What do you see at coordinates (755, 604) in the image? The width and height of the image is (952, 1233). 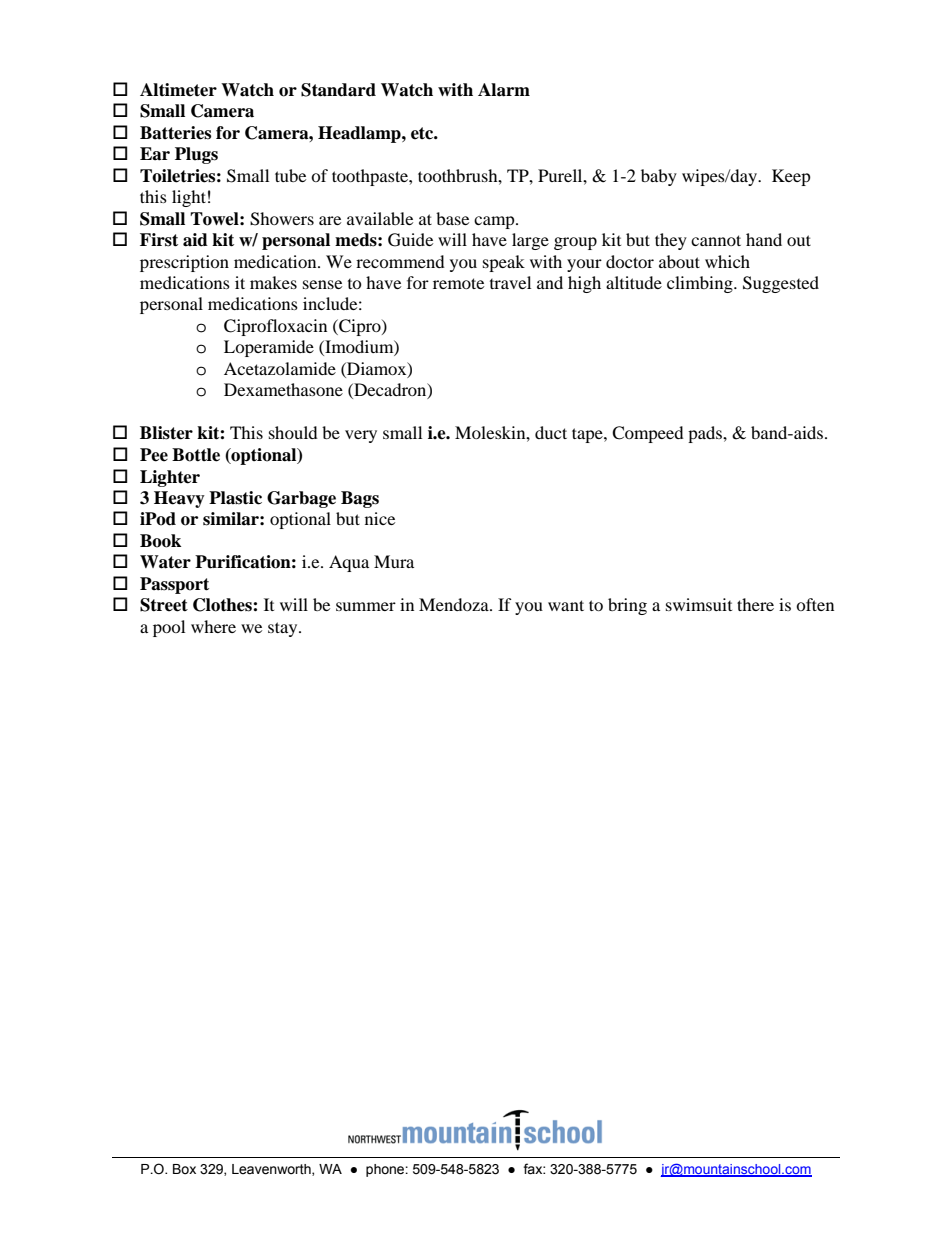 I see `there` at bounding box center [755, 604].
